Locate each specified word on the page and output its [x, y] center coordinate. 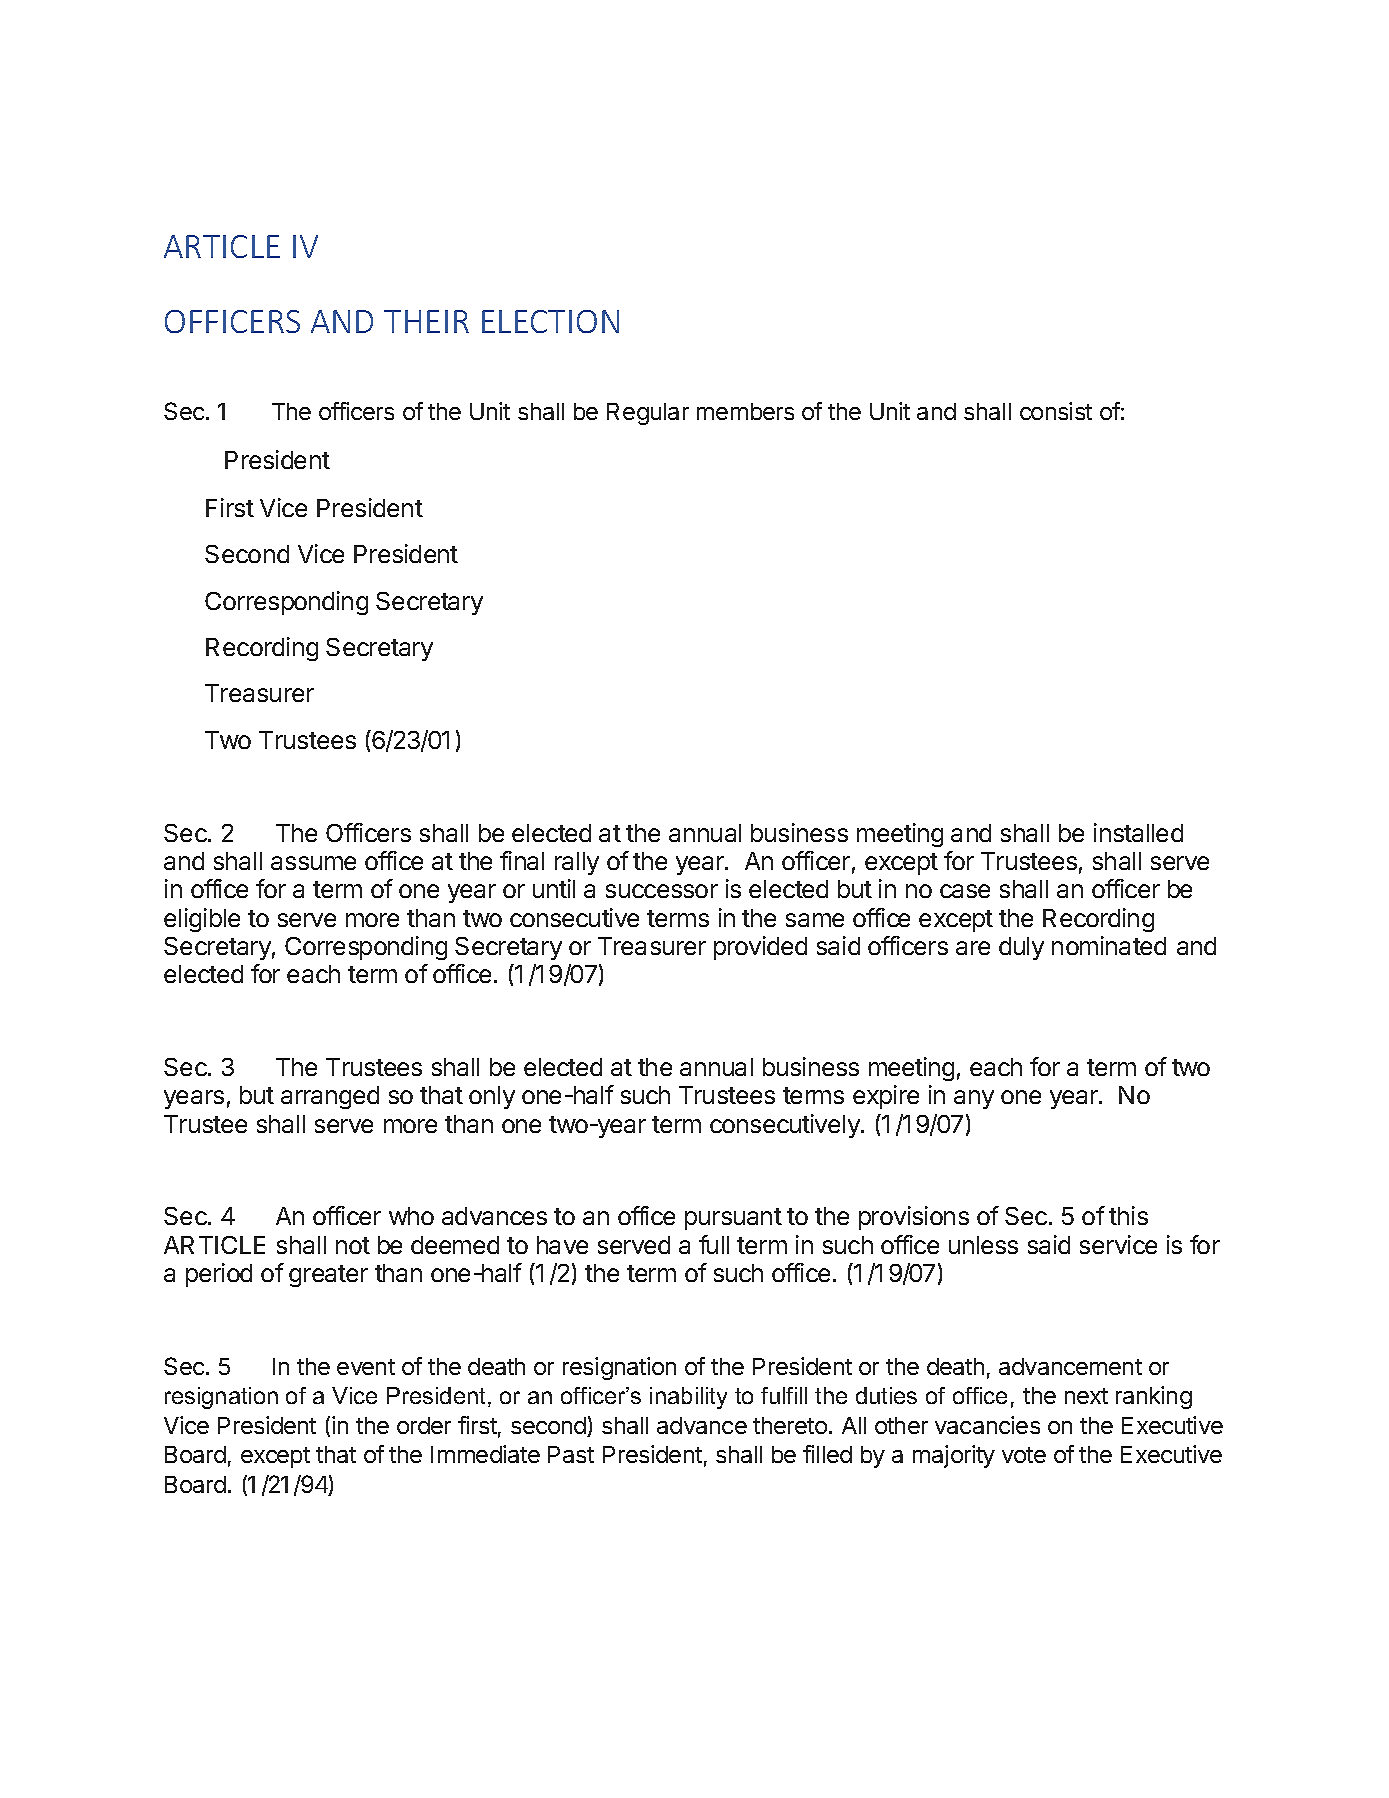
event [366, 1367]
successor [662, 891]
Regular [648, 414]
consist [1056, 411]
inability [688, 1398]
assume [313, 863]
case [965, 891]
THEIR [426, 321]
